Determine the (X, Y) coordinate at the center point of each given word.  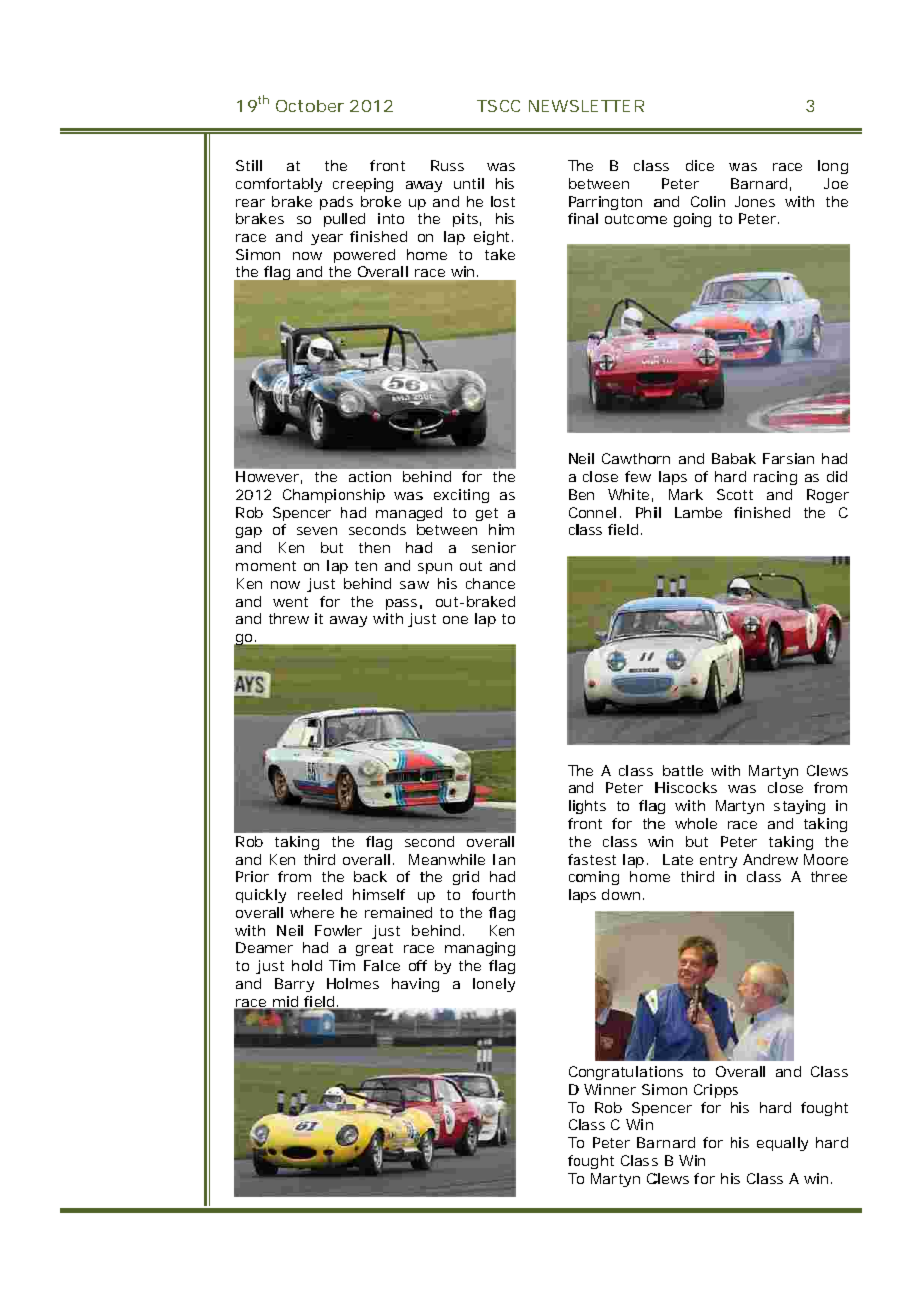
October (310, 106)
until (469, 183)
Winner (610, 1089)
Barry (294, 985)
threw (289, 618)
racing (775, 478)
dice (700, 165)
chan (482, 583)
